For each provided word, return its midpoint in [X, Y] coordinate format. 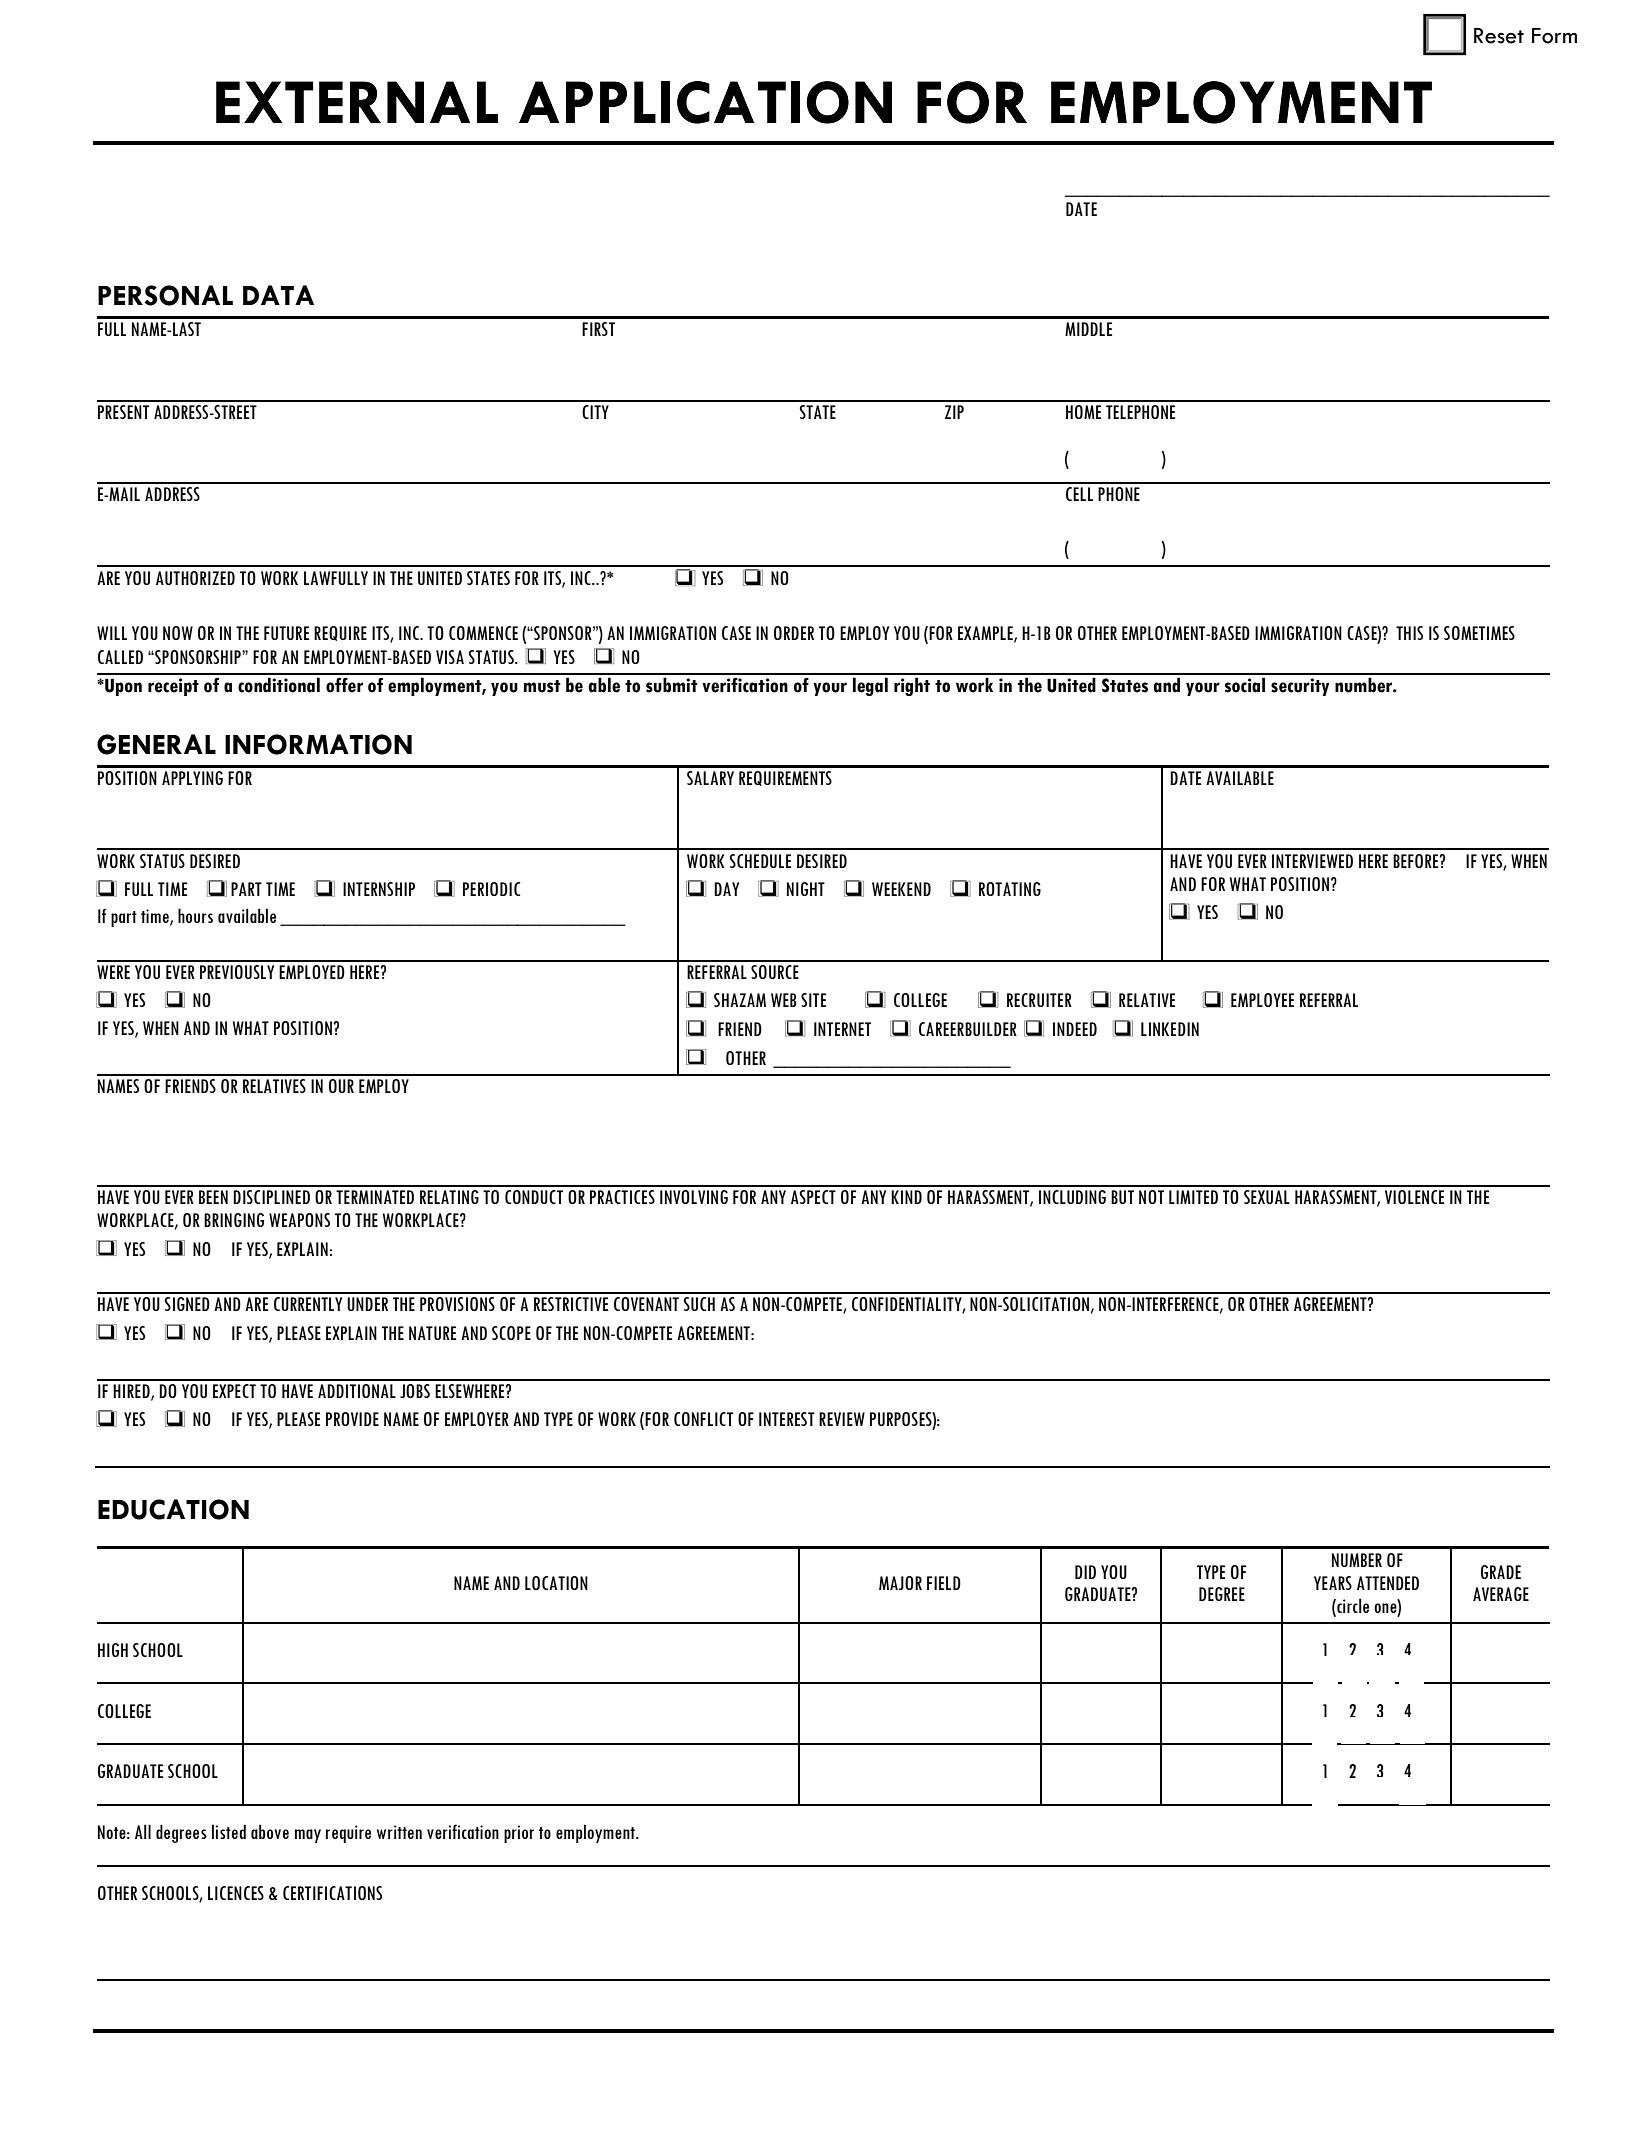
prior [519, 1834]
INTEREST [787, 1419]
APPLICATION [705, 102]
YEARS [1333, 1583]
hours [195, 915]
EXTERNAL [357, 102]
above [270, 1831]
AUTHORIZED [195, 578]
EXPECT [234, 1391]
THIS [1409, 633]
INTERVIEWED [1312, 861]
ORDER [794, 633]
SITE [813, 1000]
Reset [1499, 36]
